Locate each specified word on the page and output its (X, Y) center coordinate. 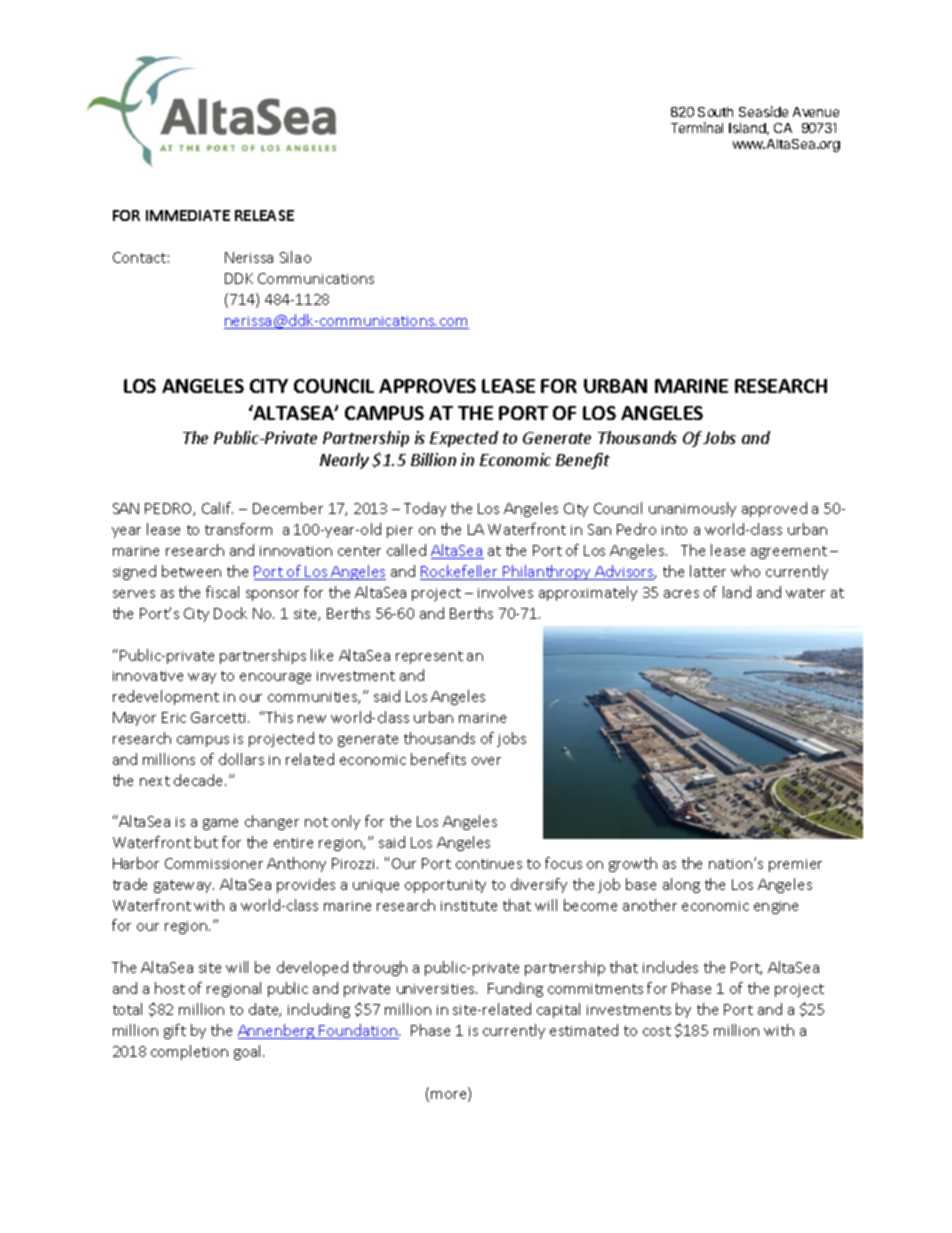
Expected (464, 439)
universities (437, 989)
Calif (217, 508)
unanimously (692, 509)
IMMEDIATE (188, 215)
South (715, 112)
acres (681, 594)
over (486, 761)
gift (175, 1031)
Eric (174, 717)
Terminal (697, 127)
